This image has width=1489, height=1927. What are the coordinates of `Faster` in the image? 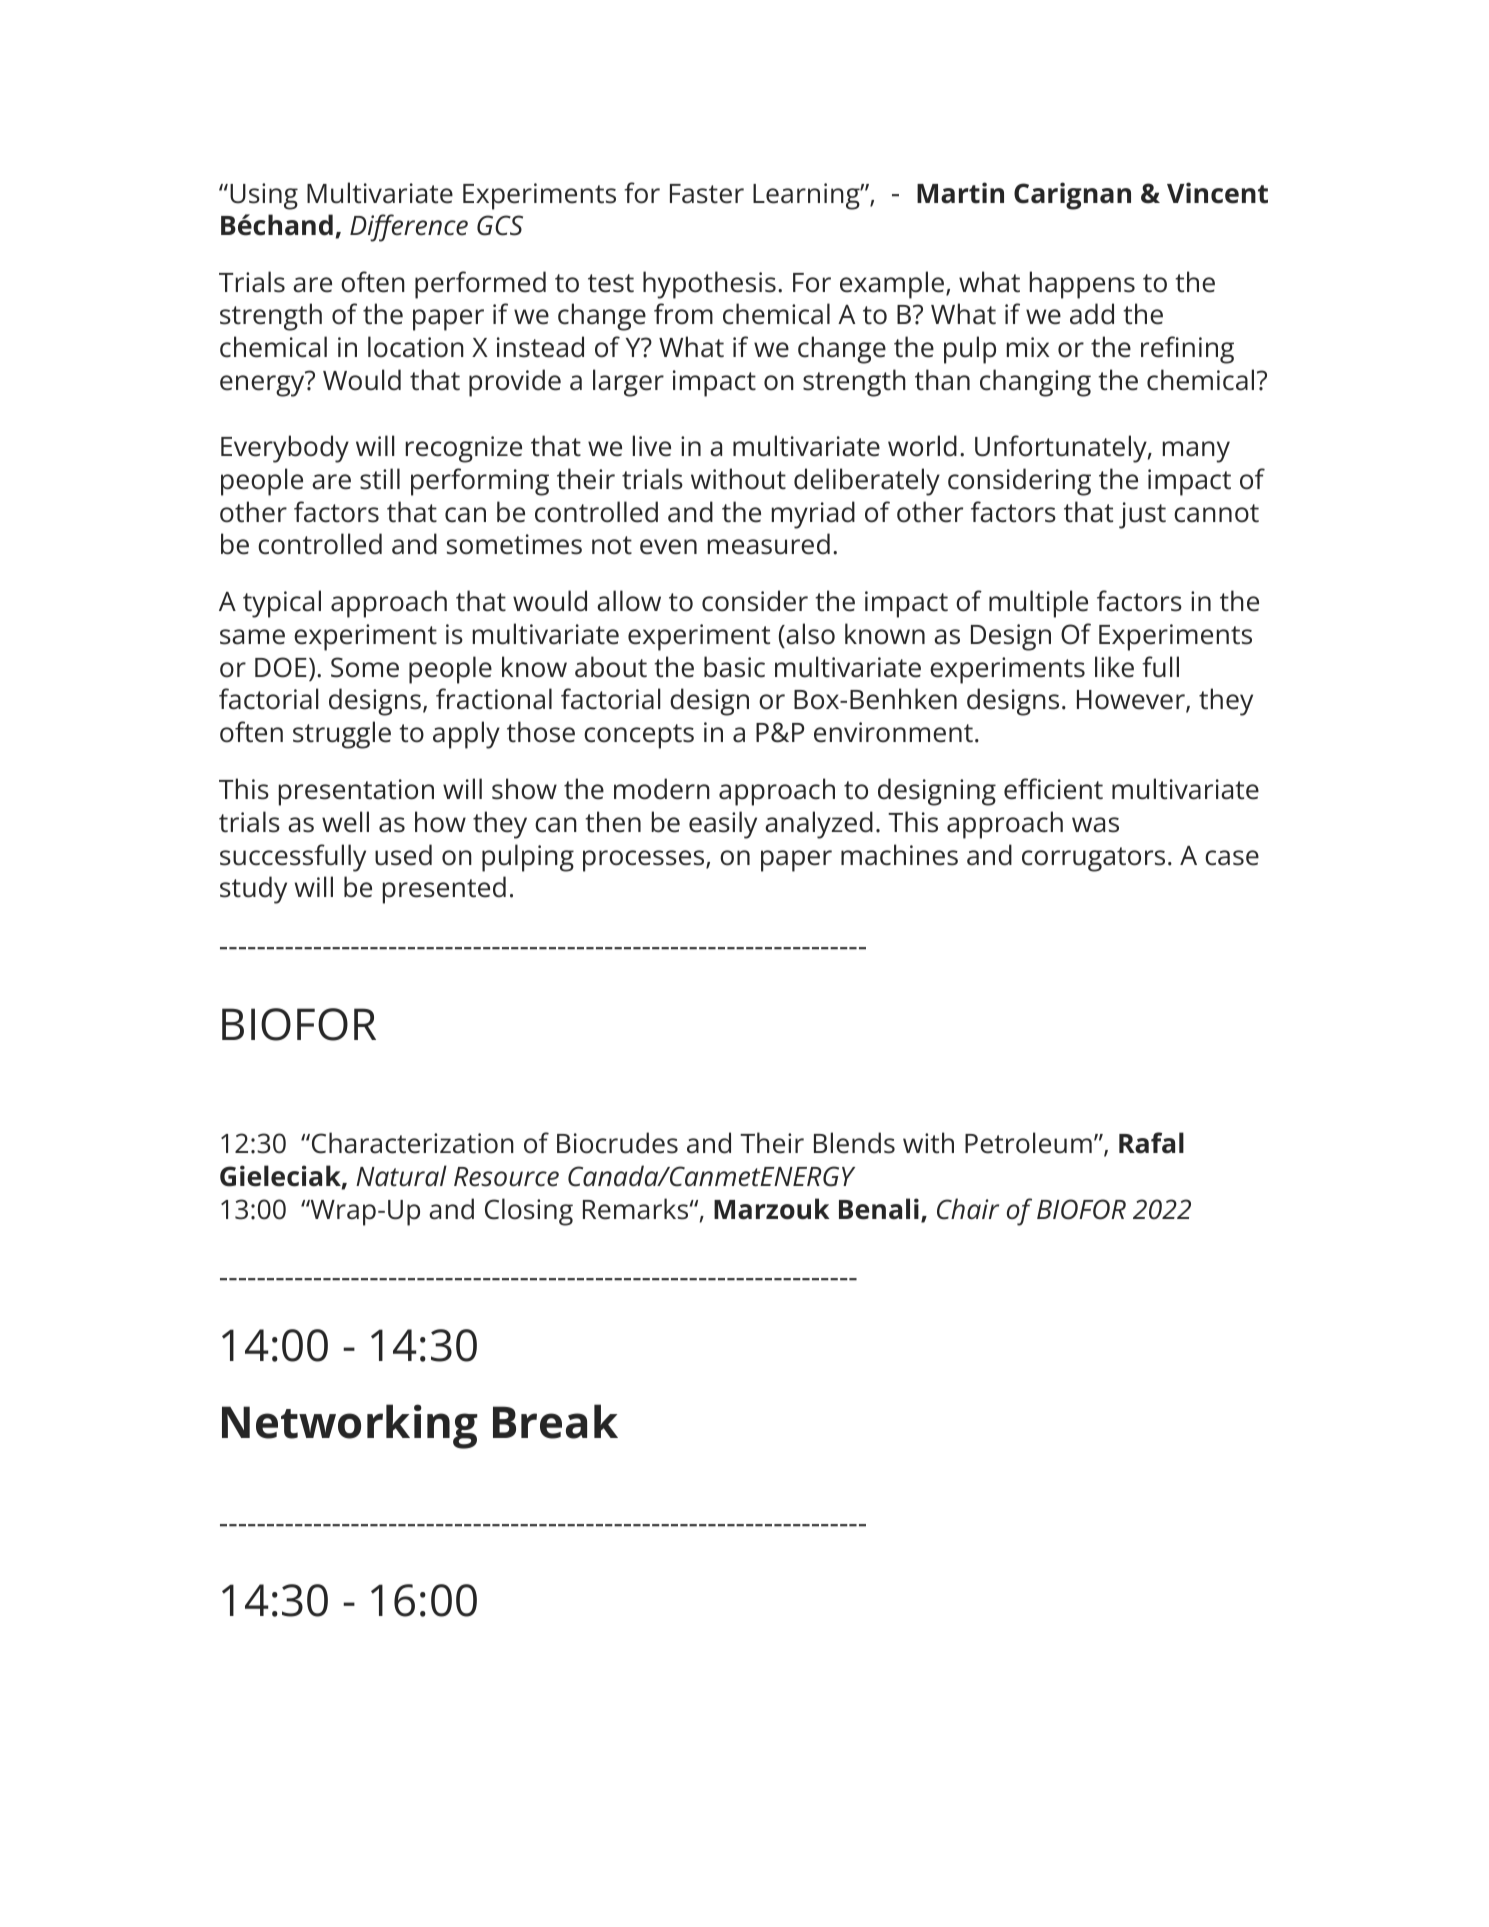 It's located at (707, 194).
